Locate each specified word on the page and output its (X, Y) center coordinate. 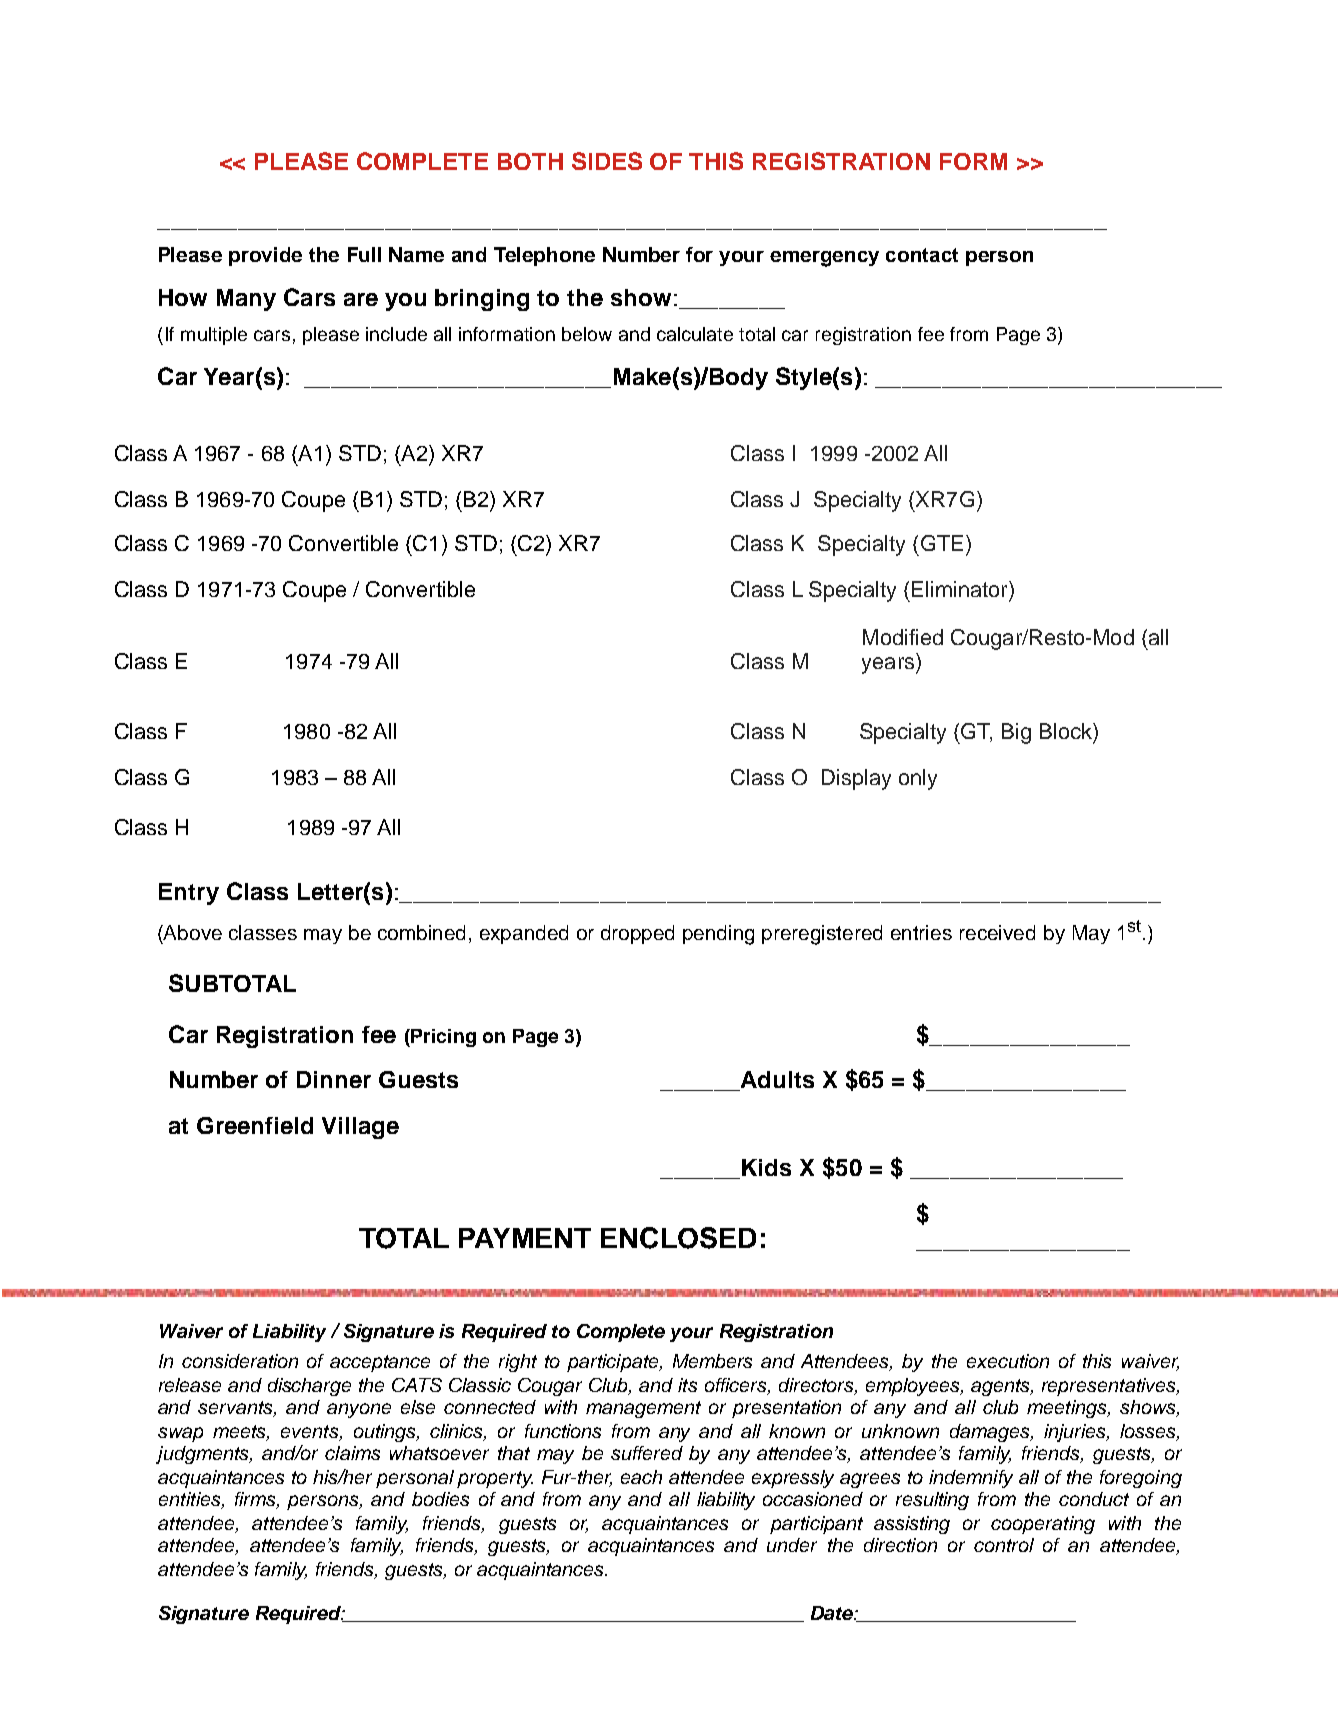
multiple (214, 336)
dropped (637, 934)
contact (922, 255)
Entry (189, 894)
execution (1008, 1361)
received (997, 932)
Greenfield (255, 1125)
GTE (942, 543)
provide (265, 256)
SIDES (607, 161)
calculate (695, 334)
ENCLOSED (678, 1238)
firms (256, 1500)
